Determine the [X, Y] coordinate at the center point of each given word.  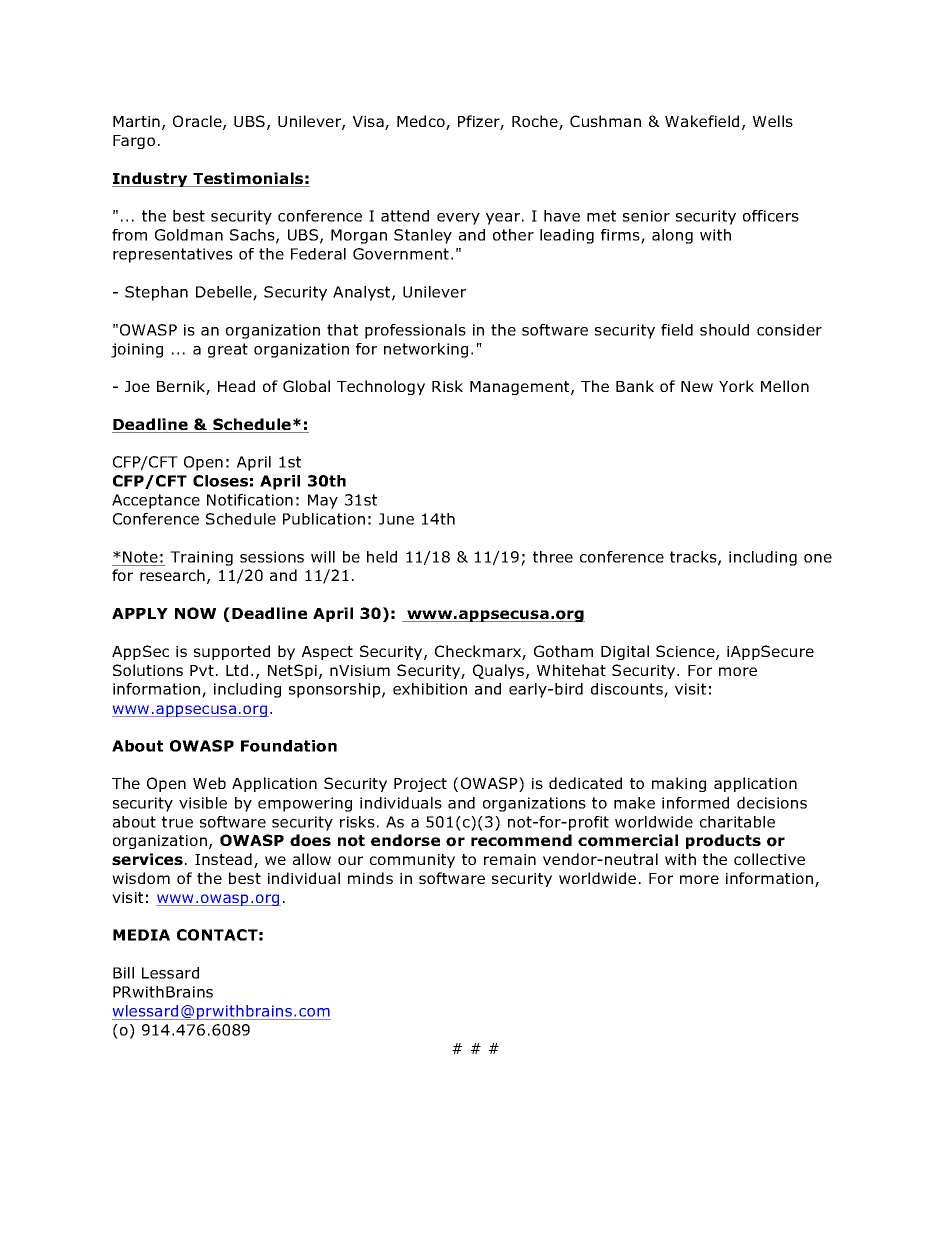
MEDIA [141, 935]
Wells [773, 121]
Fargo [134, 142]
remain [510, 859]
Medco [422, 122]
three [553, 557]
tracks [694, 558]
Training [201, 558]
